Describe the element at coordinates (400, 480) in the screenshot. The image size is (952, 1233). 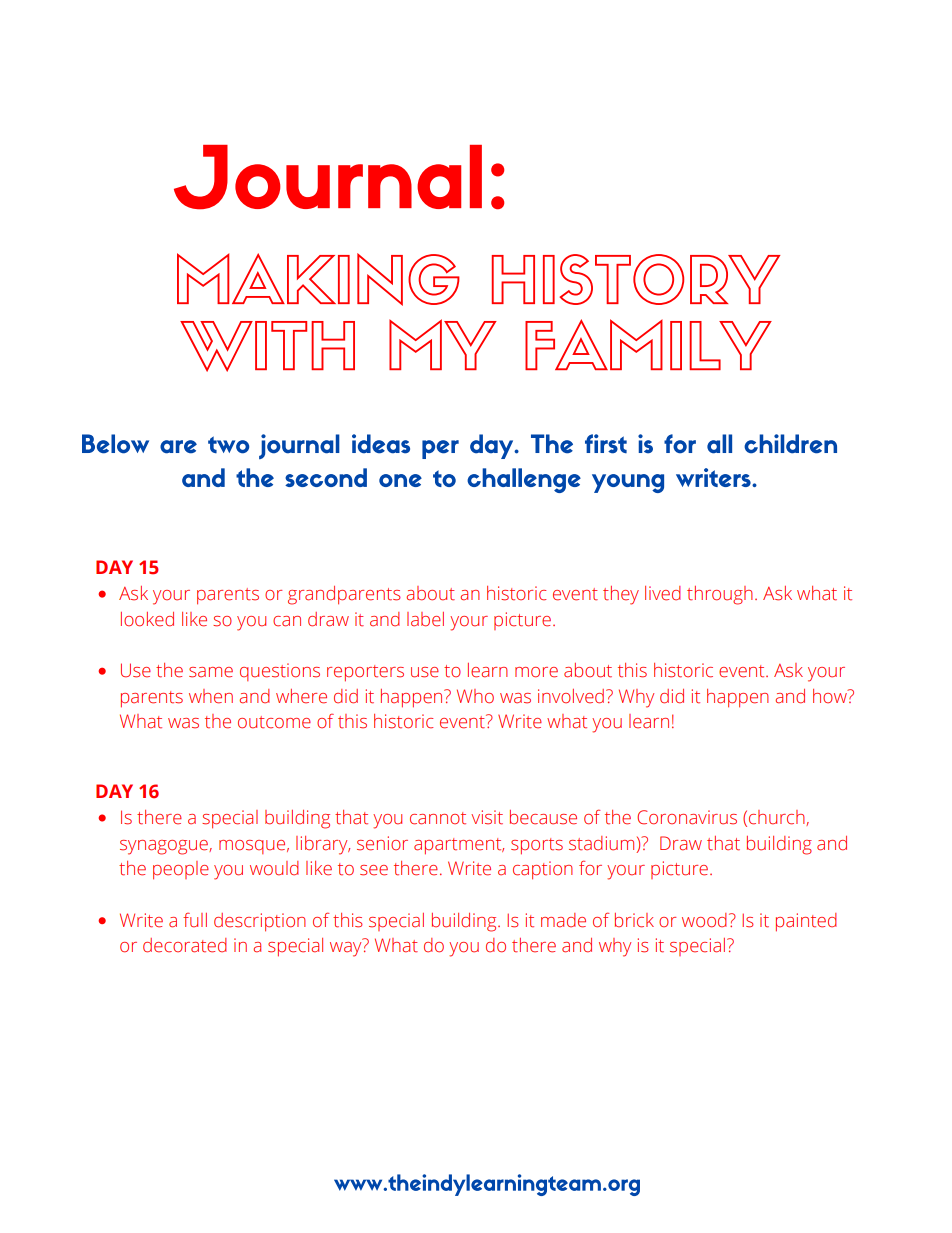
I see `one` at that location.
